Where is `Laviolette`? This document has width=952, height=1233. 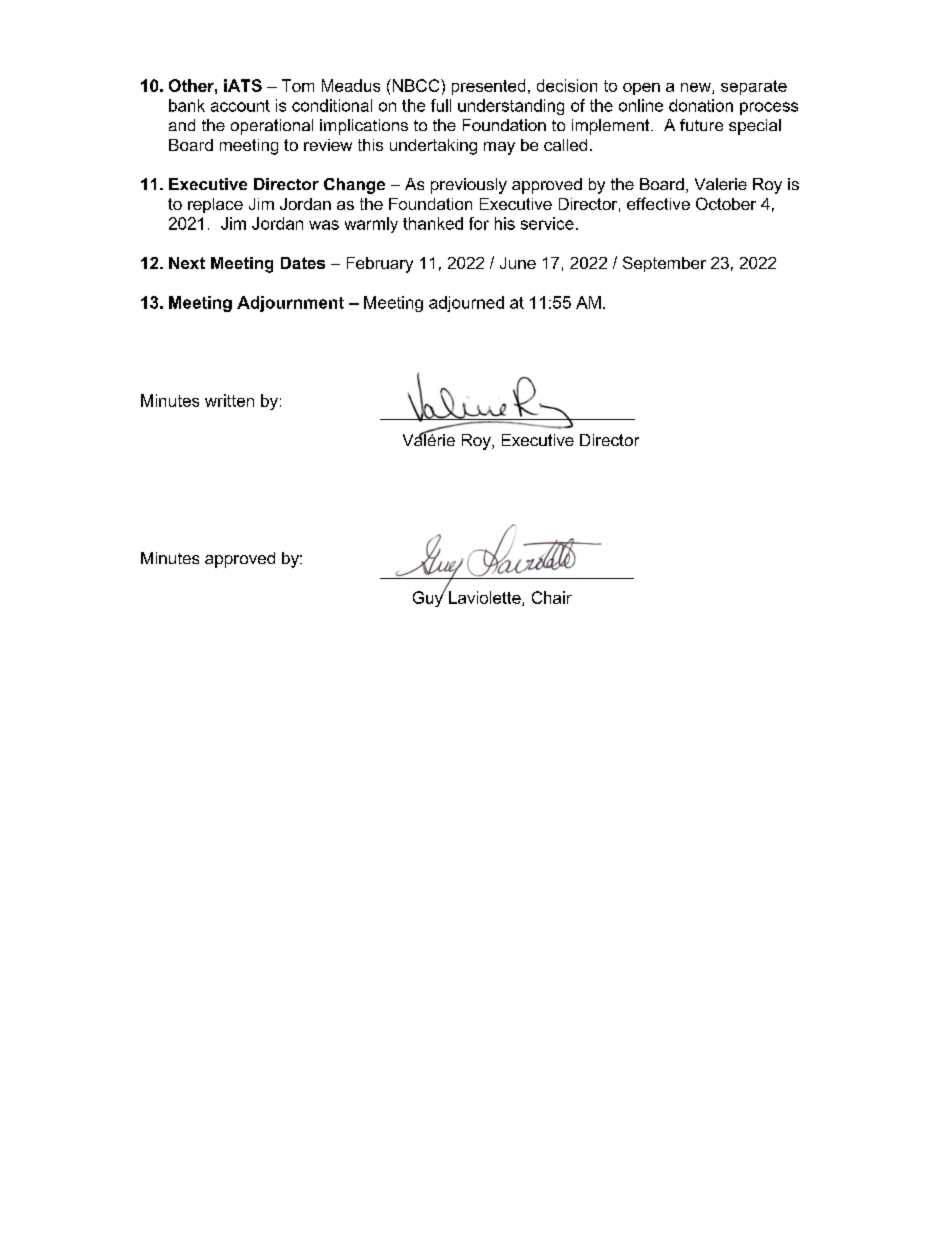
Laviolette is located at coordinates (486, 598).
